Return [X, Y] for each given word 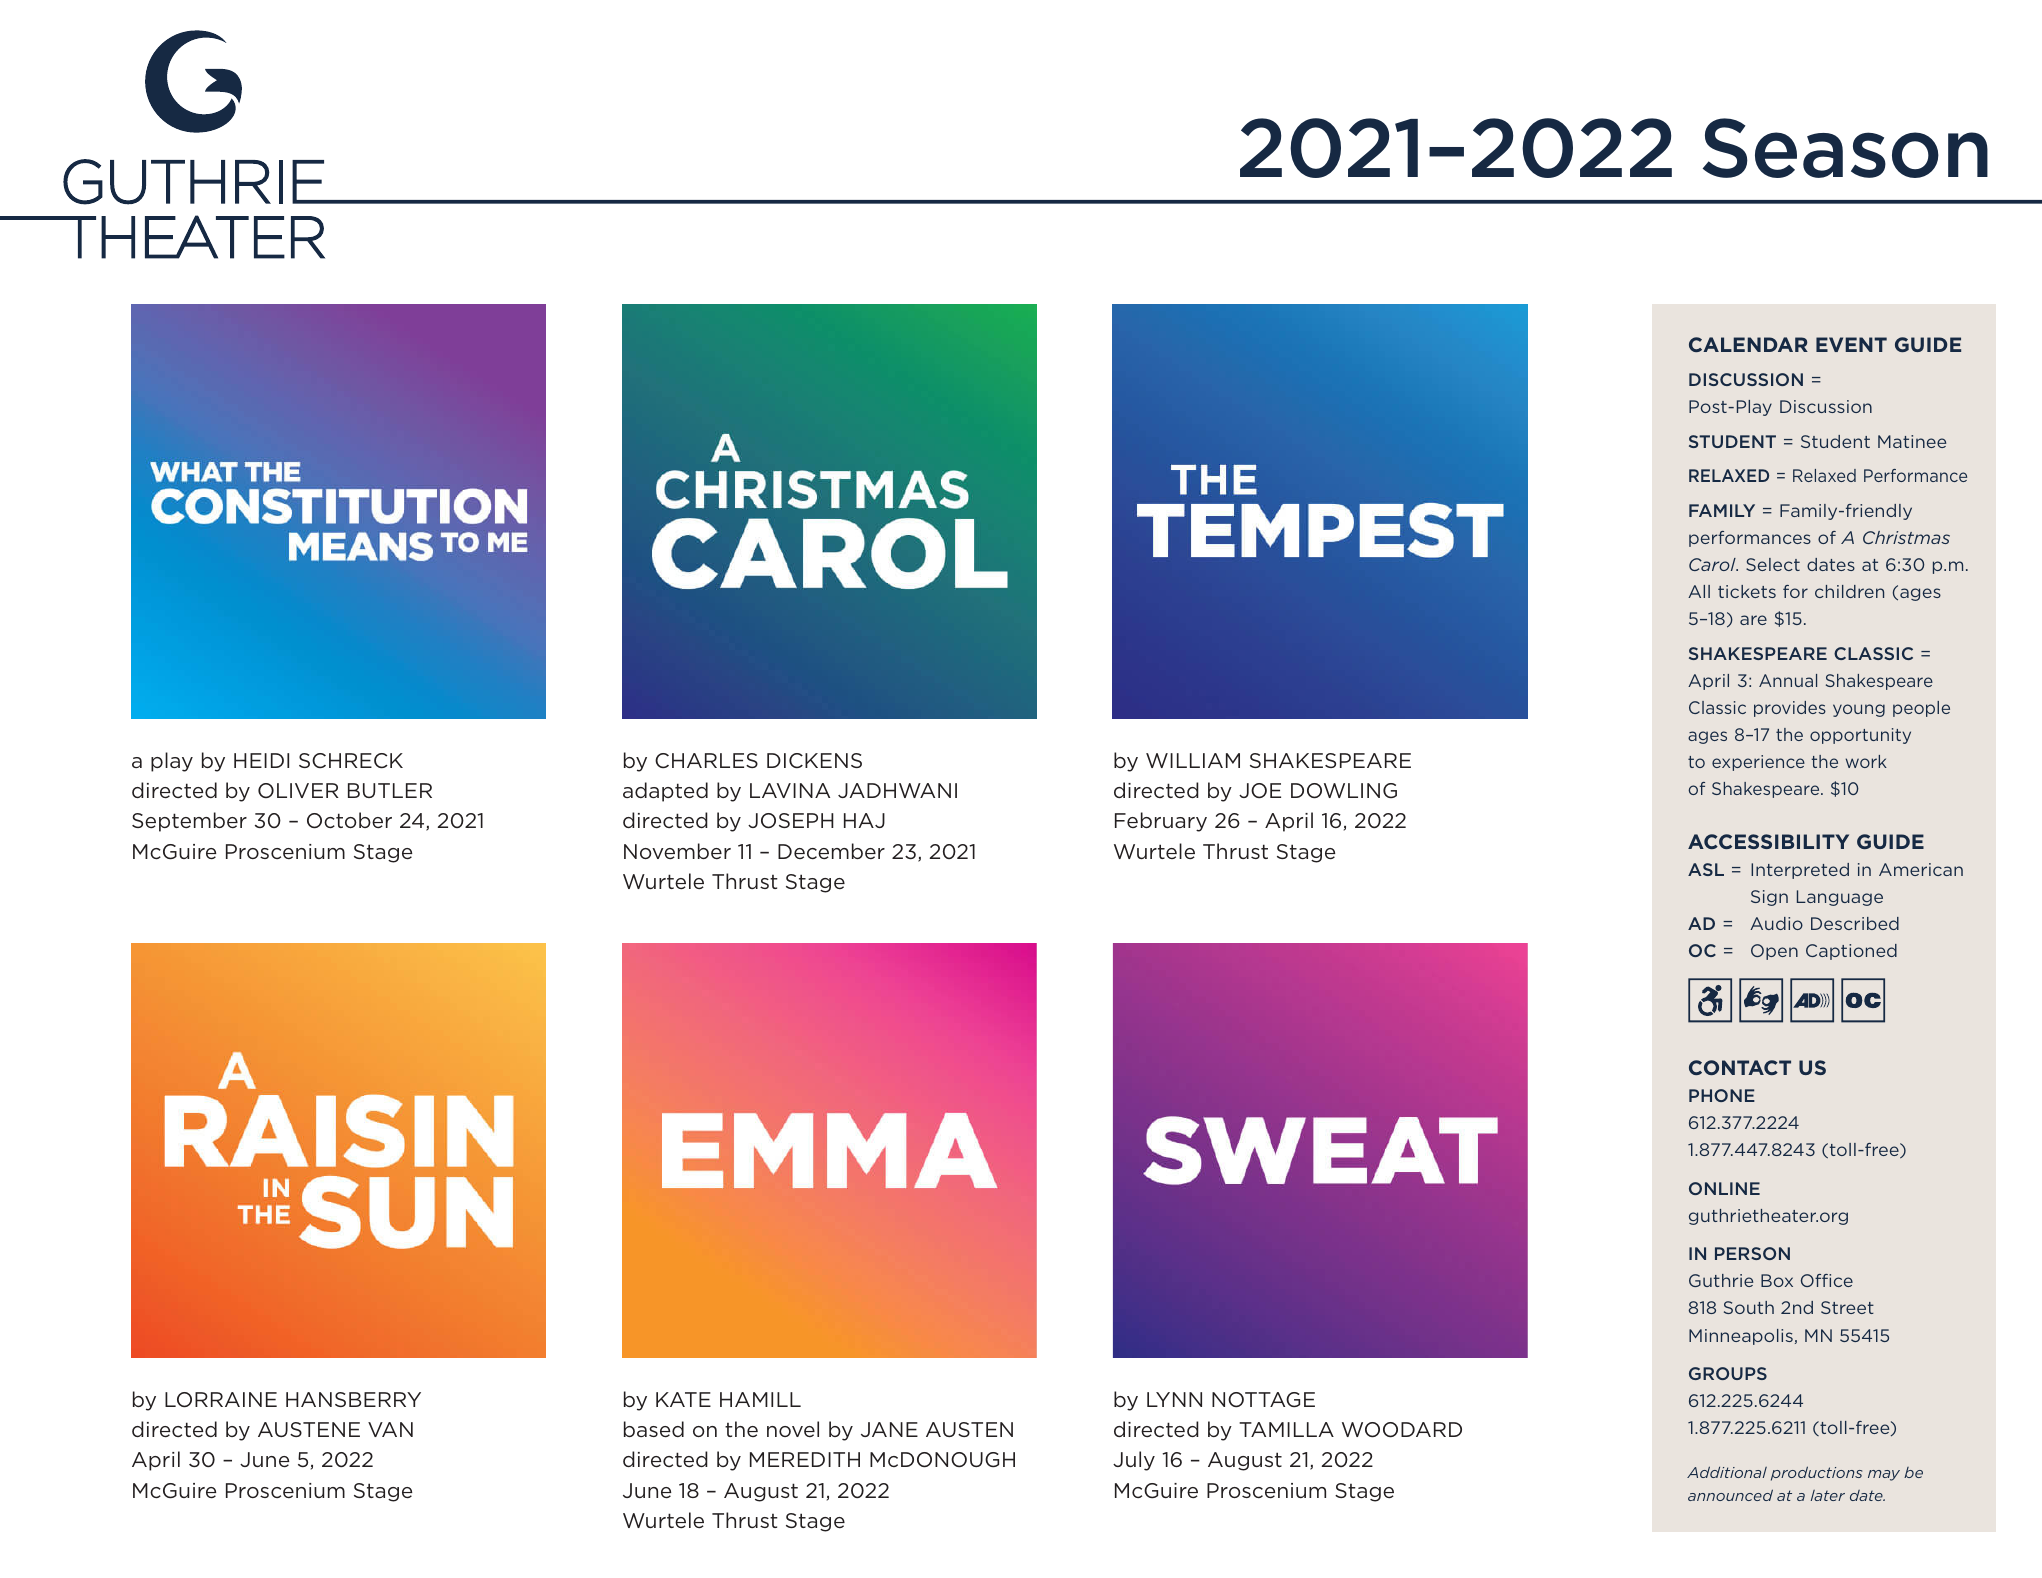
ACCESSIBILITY [1768, 841]
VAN [390, 1429]
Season [1845, 148]
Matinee [1912, 441]
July [1134, 1461]
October [349, 820]
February [1161, 822]
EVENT [1851, 344]
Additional [1727, 1472]
